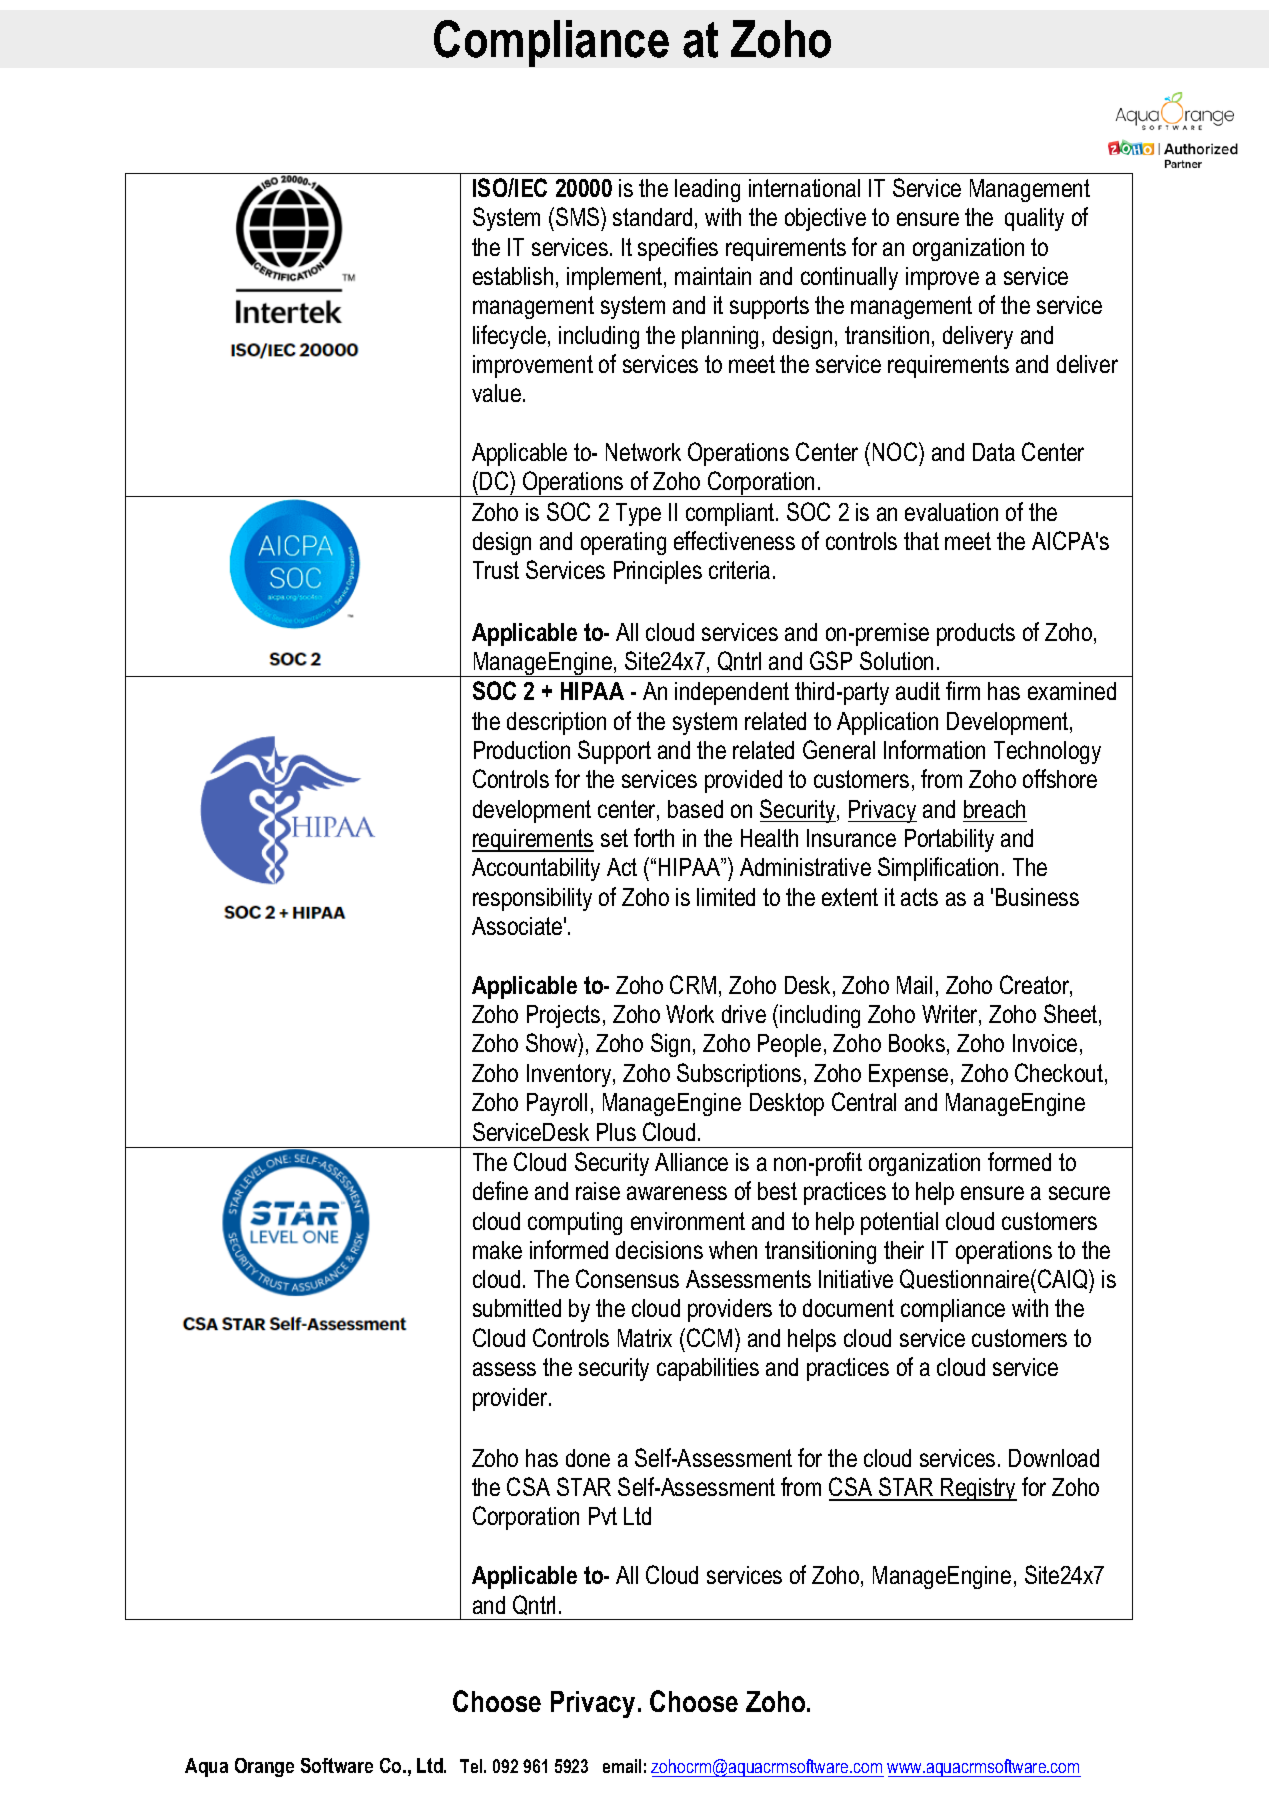  Describe the element at coordinates (1034, 219) in the document. I see `quality` at that location.
